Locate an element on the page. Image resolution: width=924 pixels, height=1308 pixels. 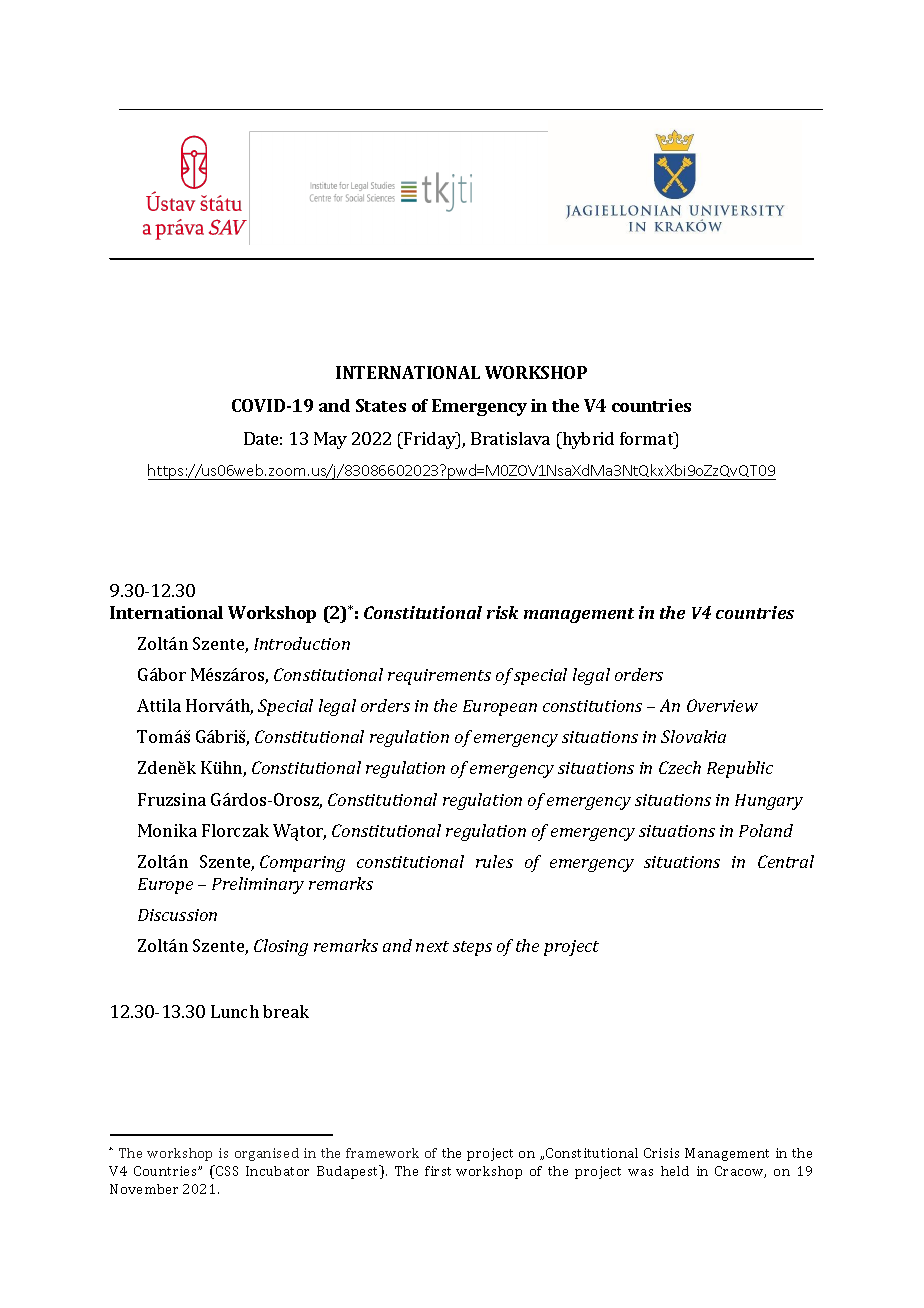
steps is located at coordinates (472, 948).
